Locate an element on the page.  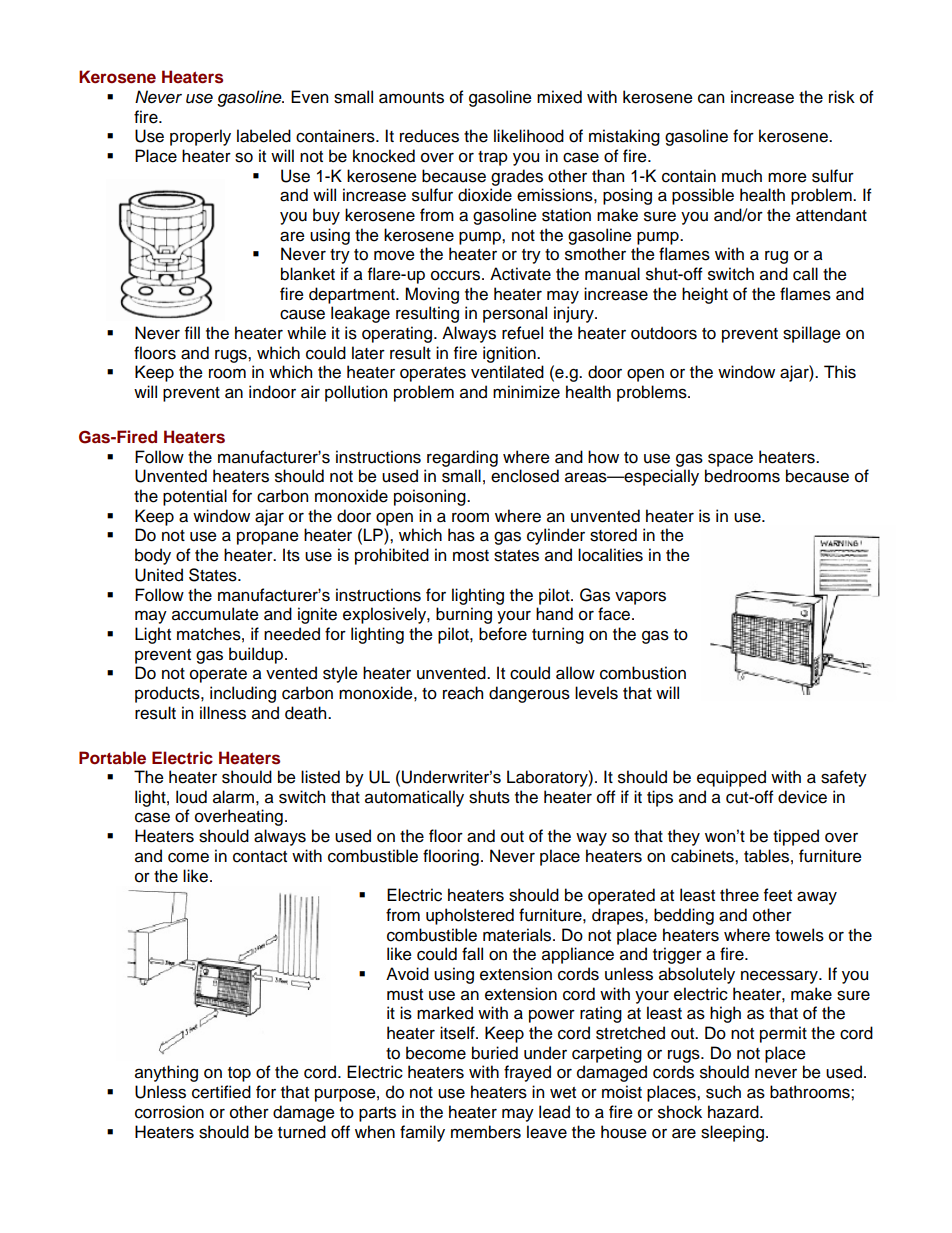
personal is located at coordinates (515, 314).
